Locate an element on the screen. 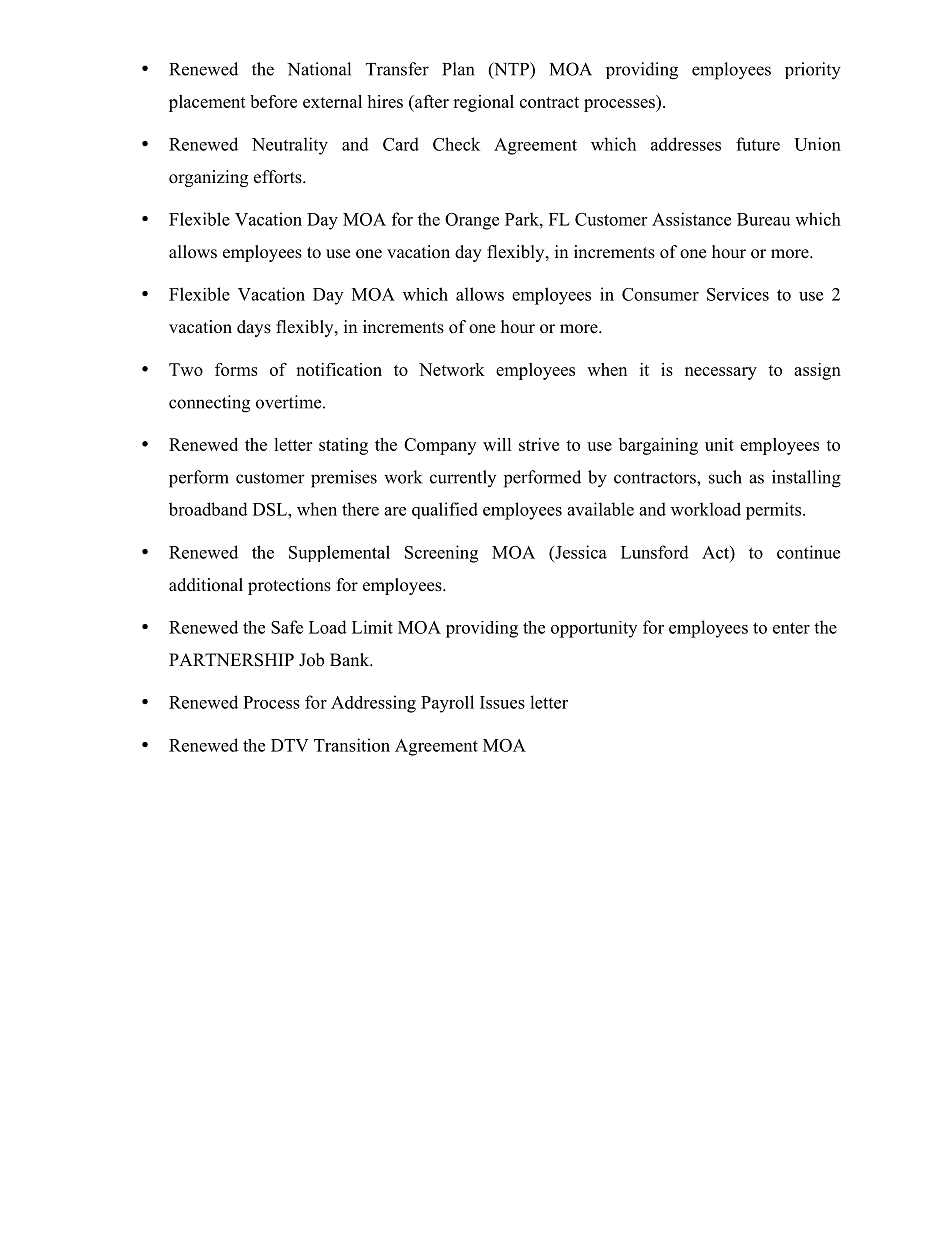  efforts is located at coordinates (279, 177).
